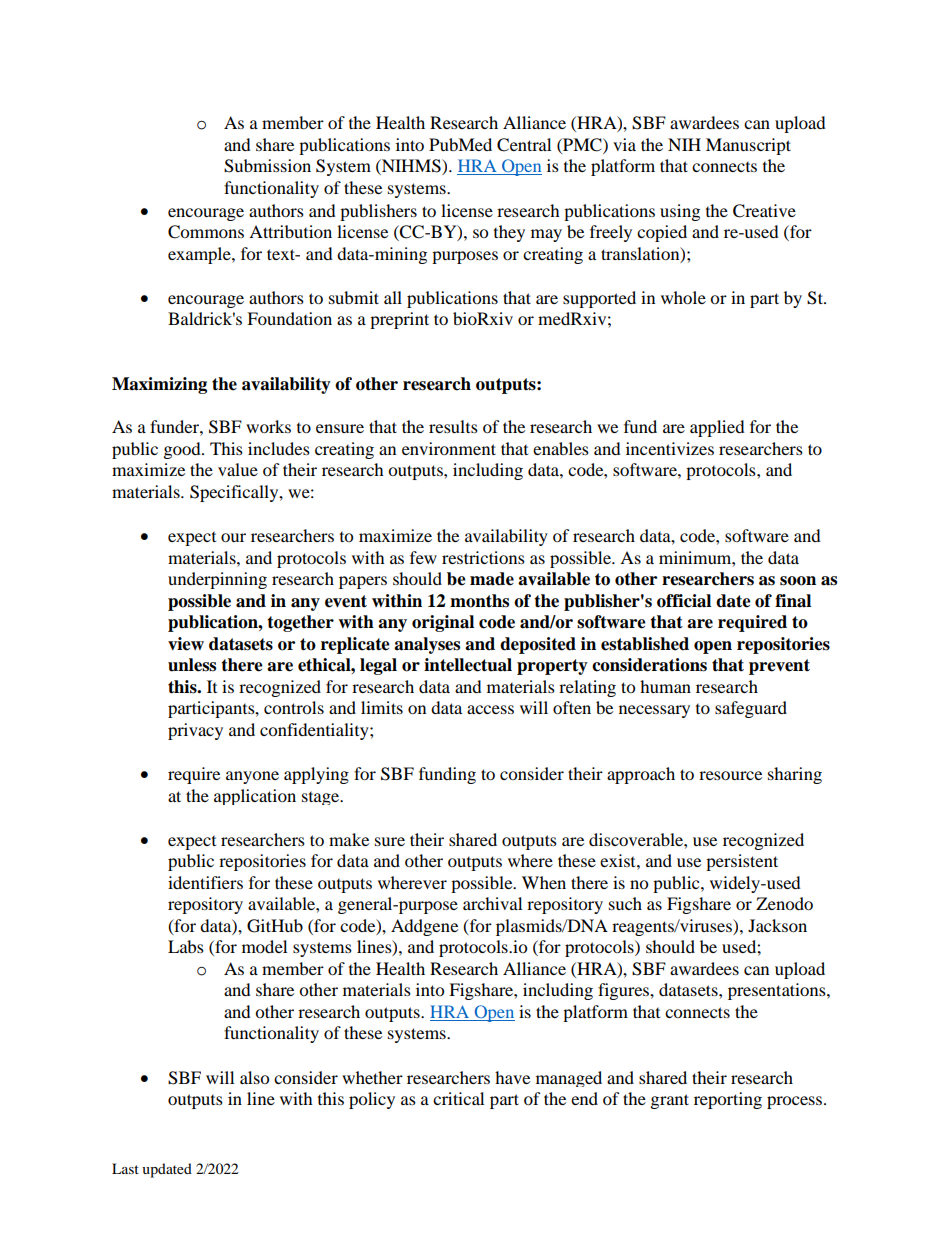 The height and width of the screenshot is (1233, 952). I want to click on Central, so click(524, 145).
